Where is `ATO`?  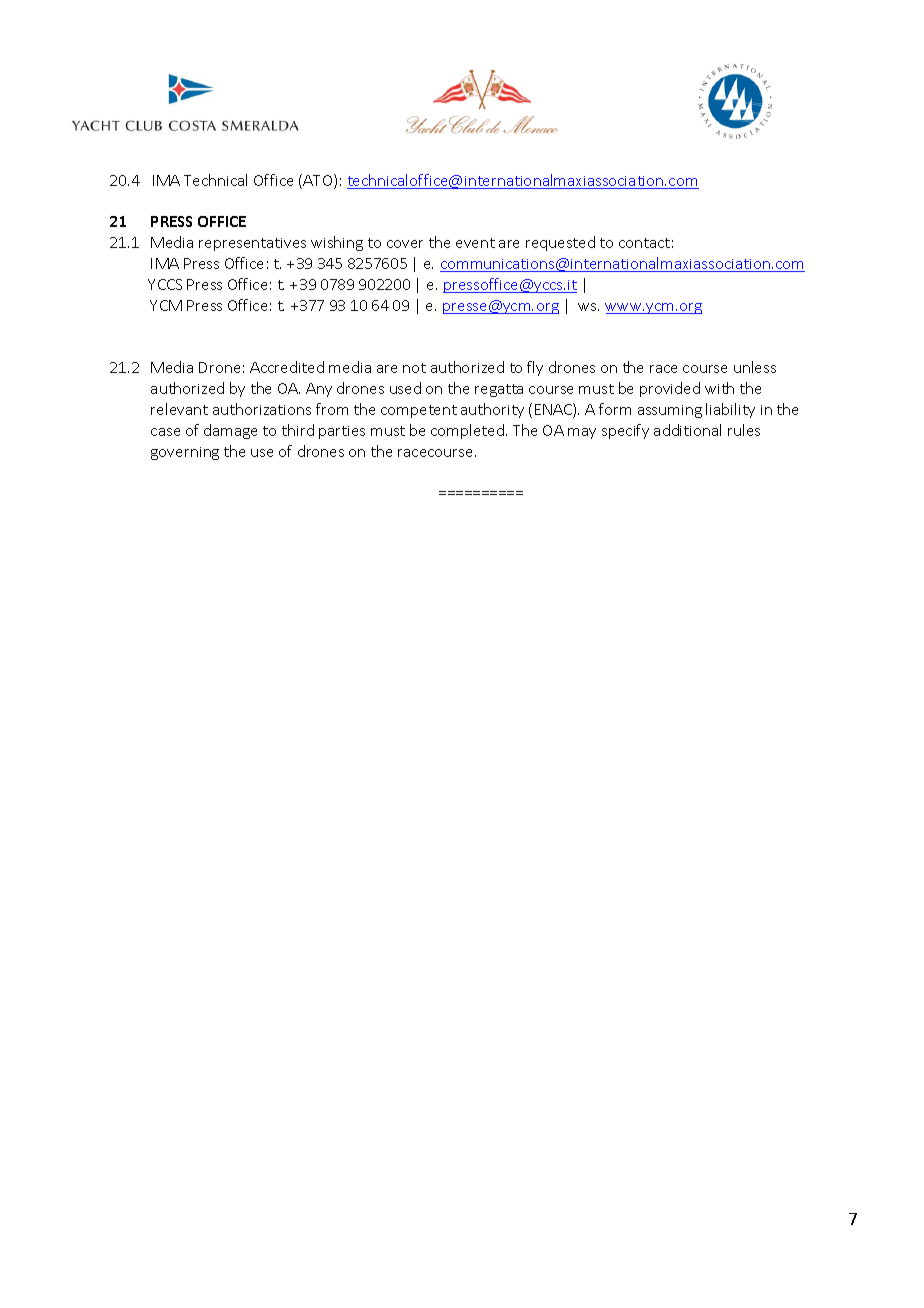
ATO is located at coordinates (319, 181).
